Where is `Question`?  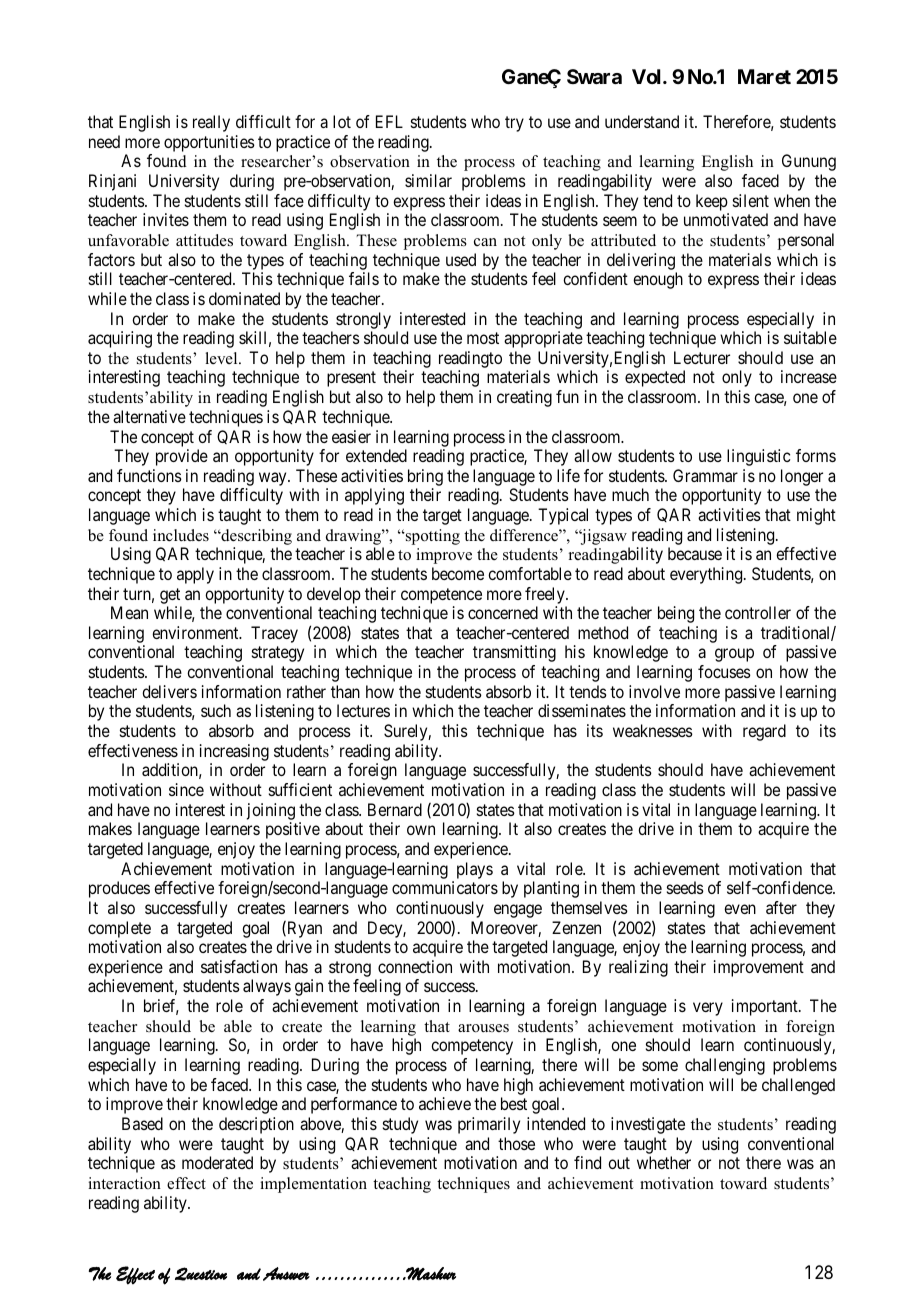 Question is located at coordinates (201, 1274).
